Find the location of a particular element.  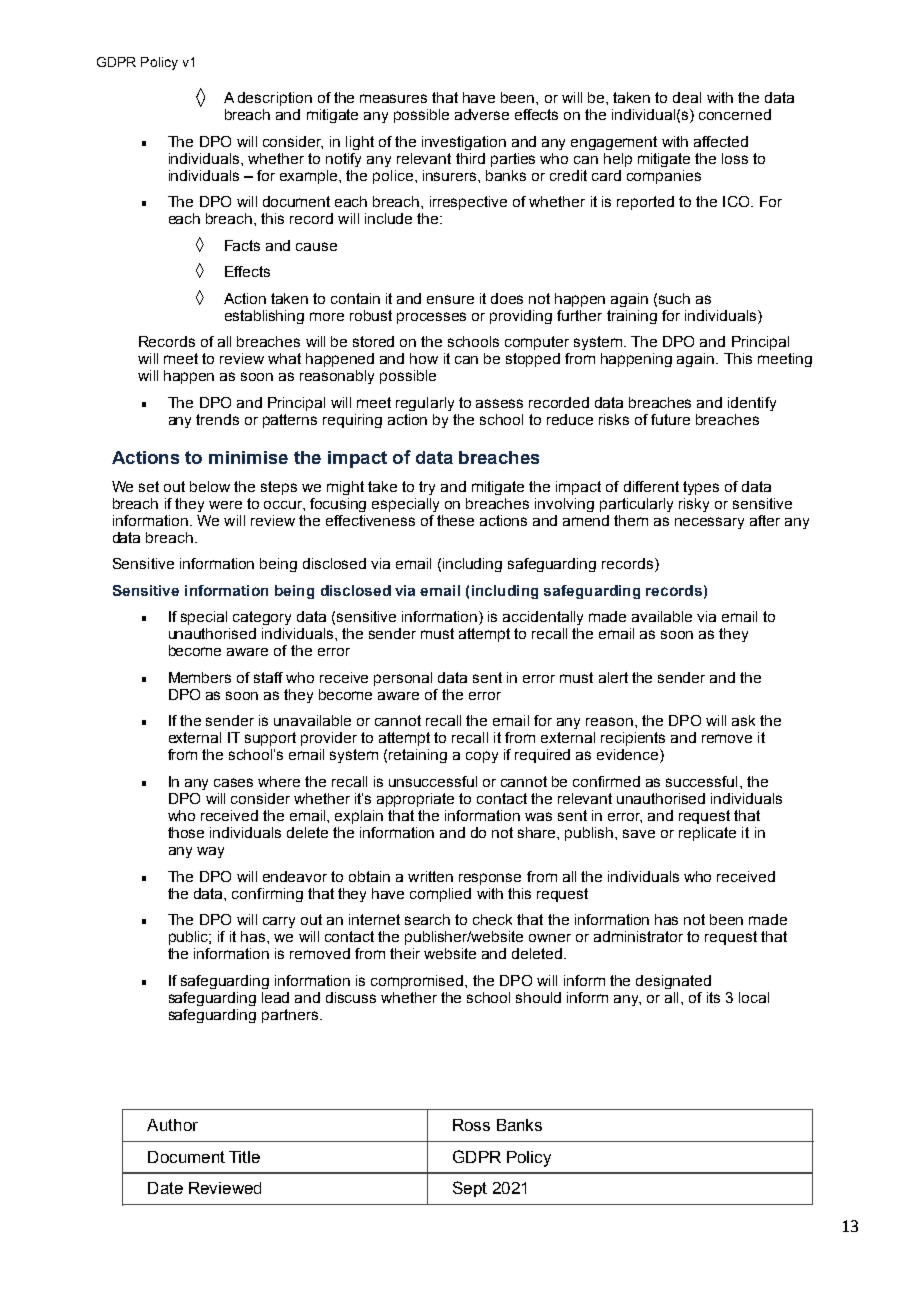

alert is located at coordinates (613, 677).
